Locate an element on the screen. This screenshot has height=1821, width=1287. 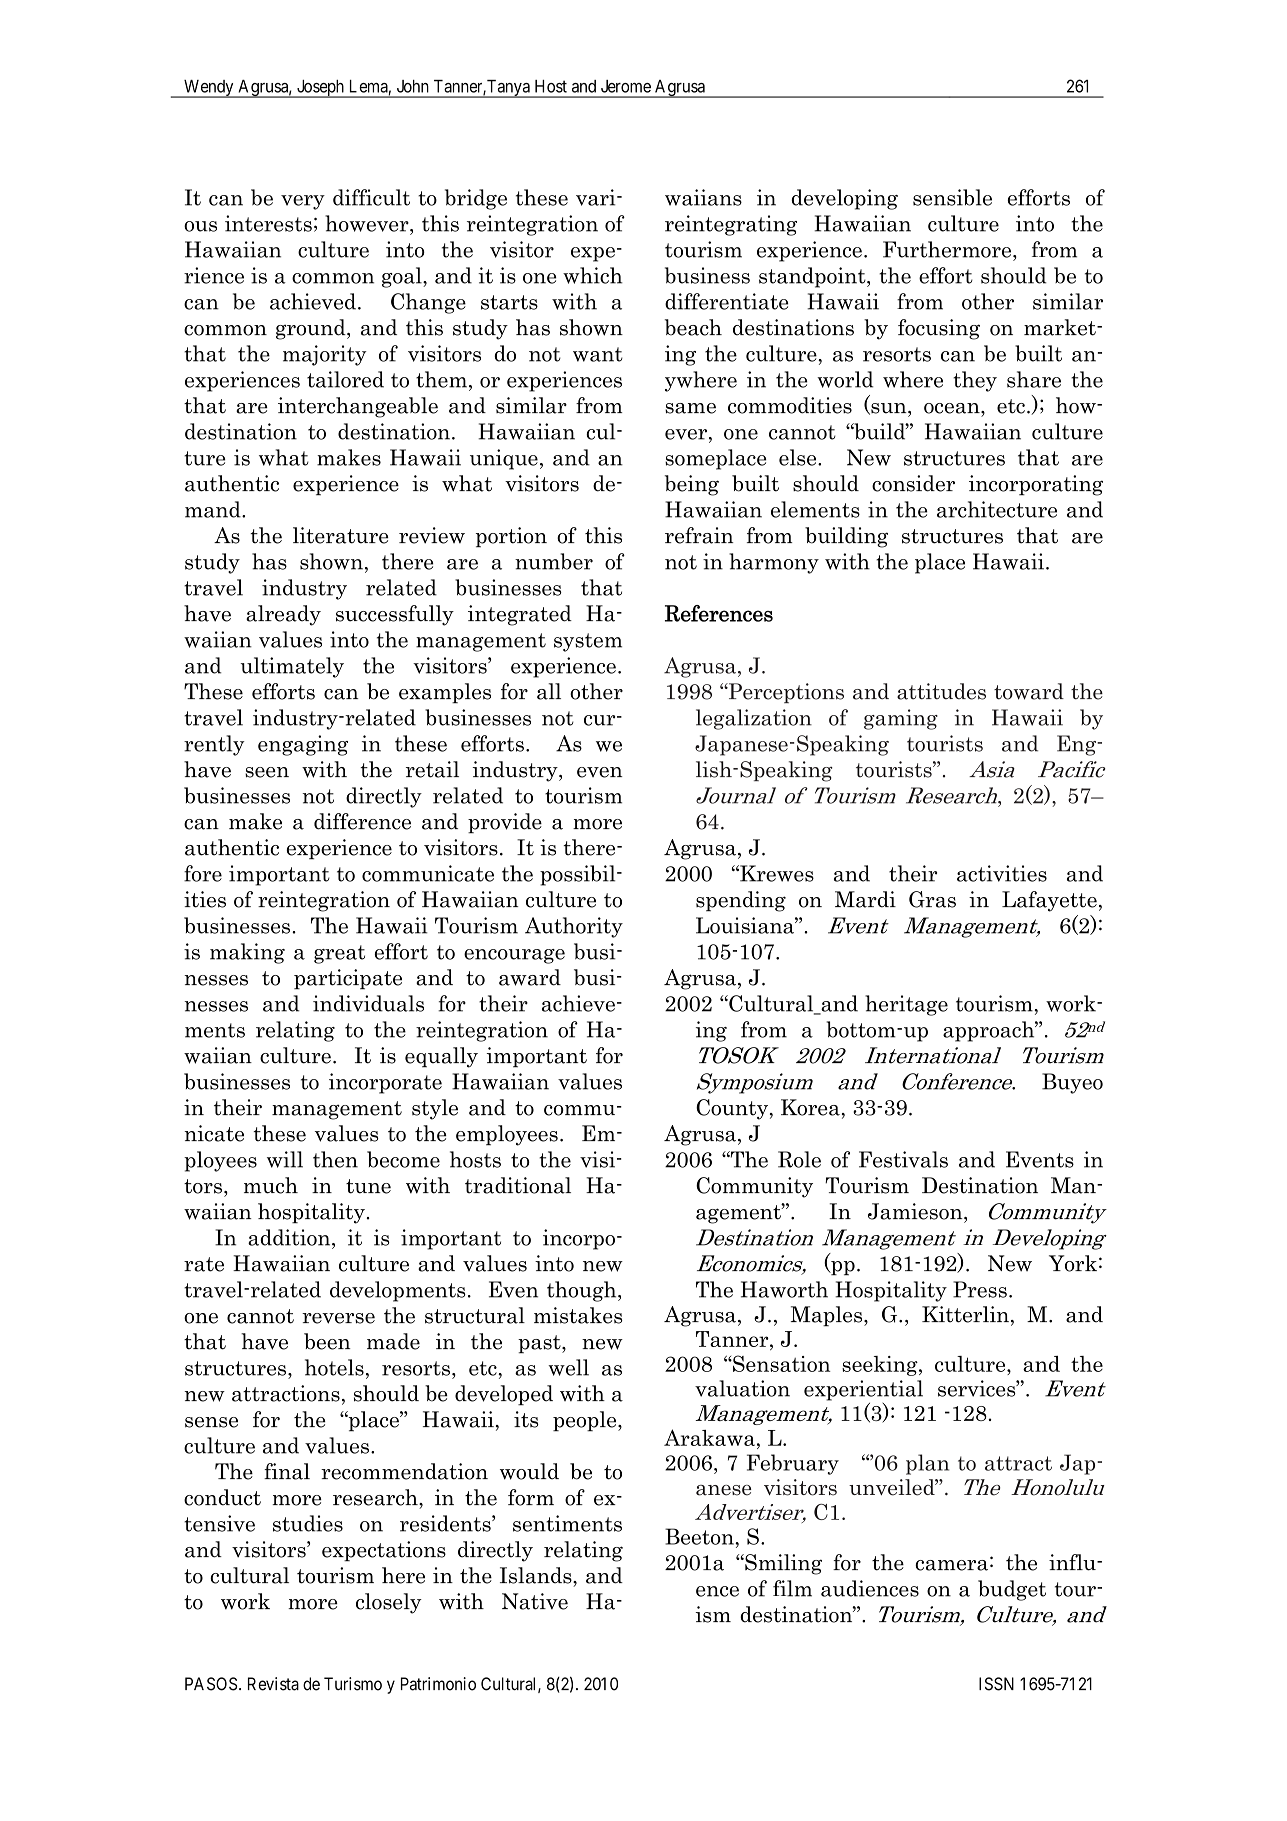
Native is located at coordinates (535, 1601).
